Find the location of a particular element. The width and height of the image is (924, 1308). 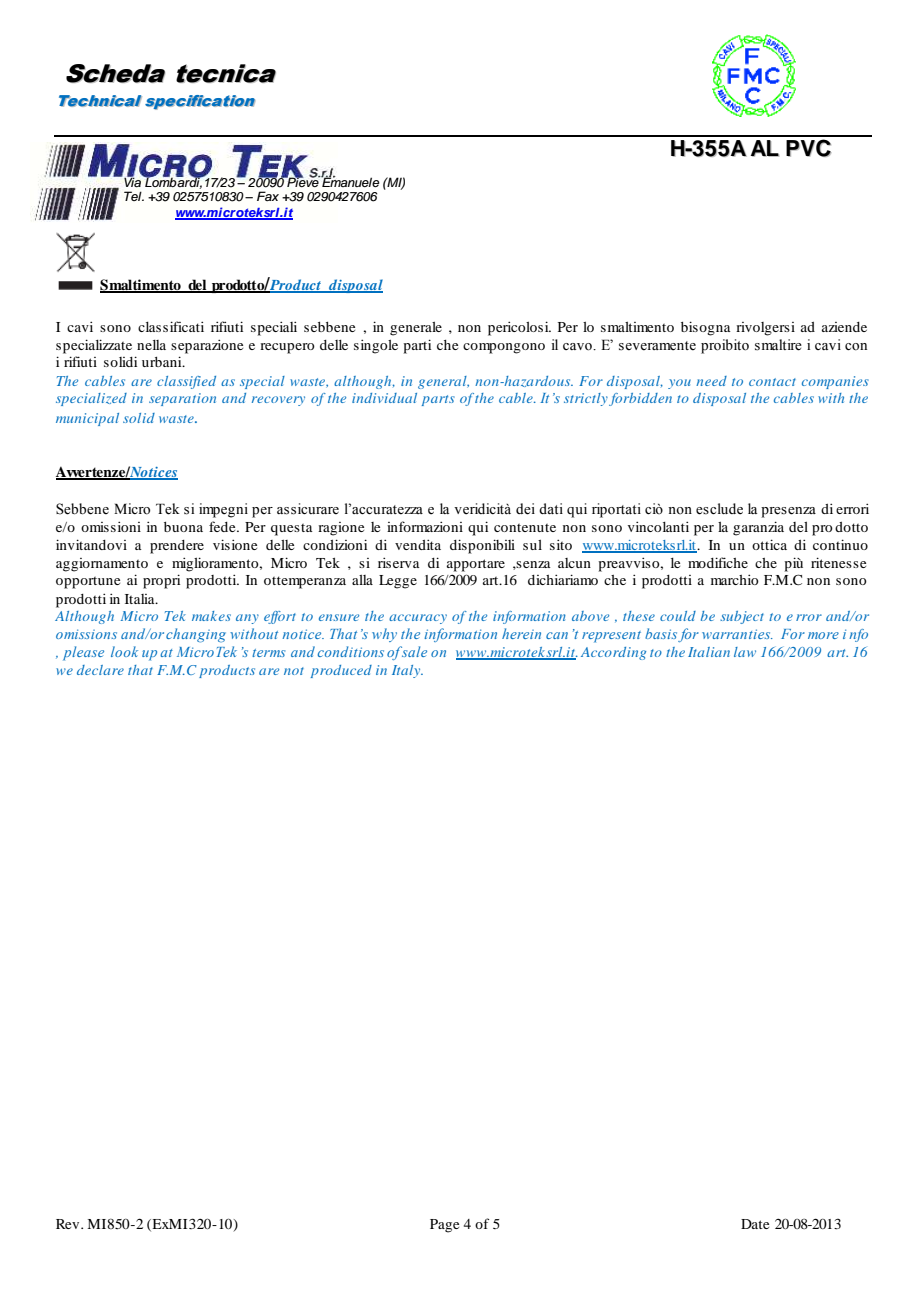

declare is located at coordinates (100, 670).
